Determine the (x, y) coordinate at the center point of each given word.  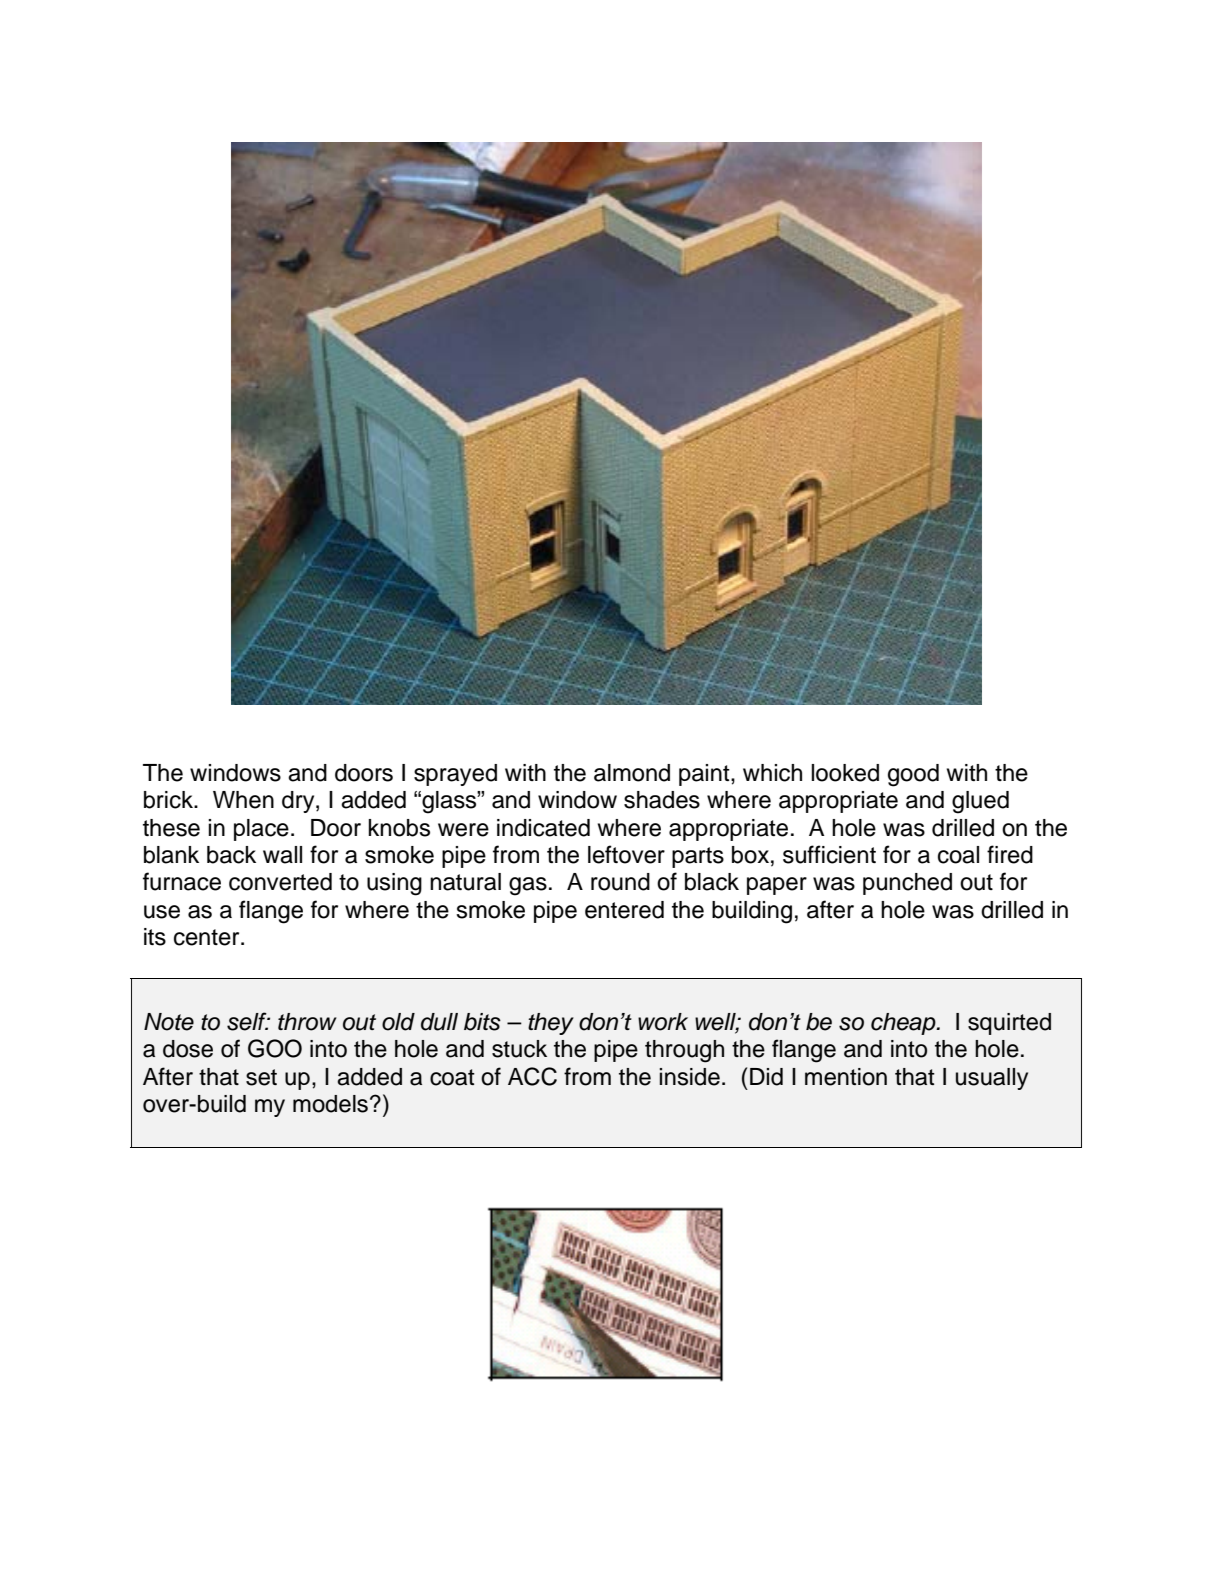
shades (662, 800)
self (248, 1021)
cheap (904, 1024)
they (551, 1024)
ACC (532, 1076)
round (620, 882)
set (261, 1077)
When (243, 800)
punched (907, 884)
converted (280, 882)
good (913, 775)
